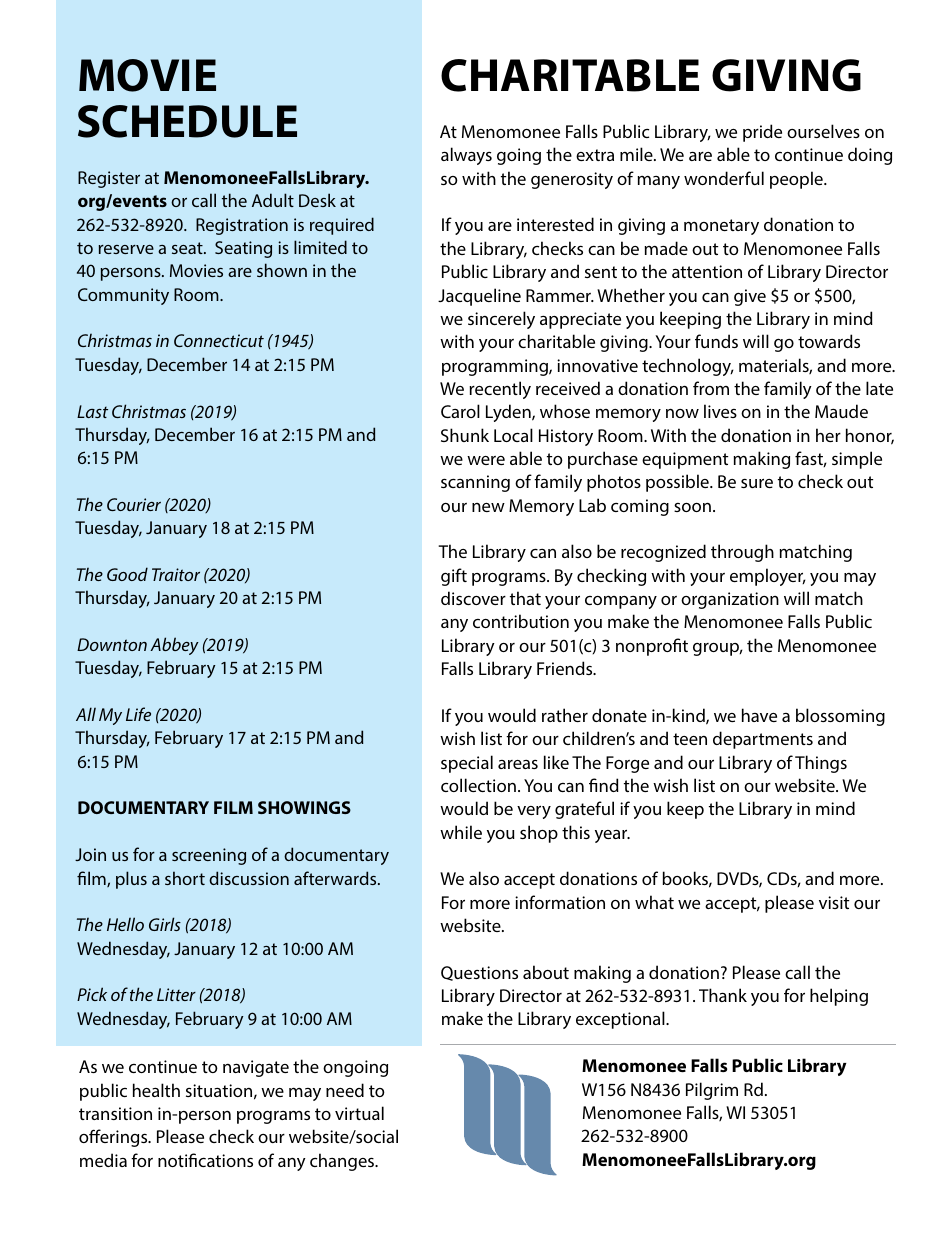 This image has width=952, height=1233. Describe the element at coordinates (134, 504) in the image. I see `Courier` at that location.
